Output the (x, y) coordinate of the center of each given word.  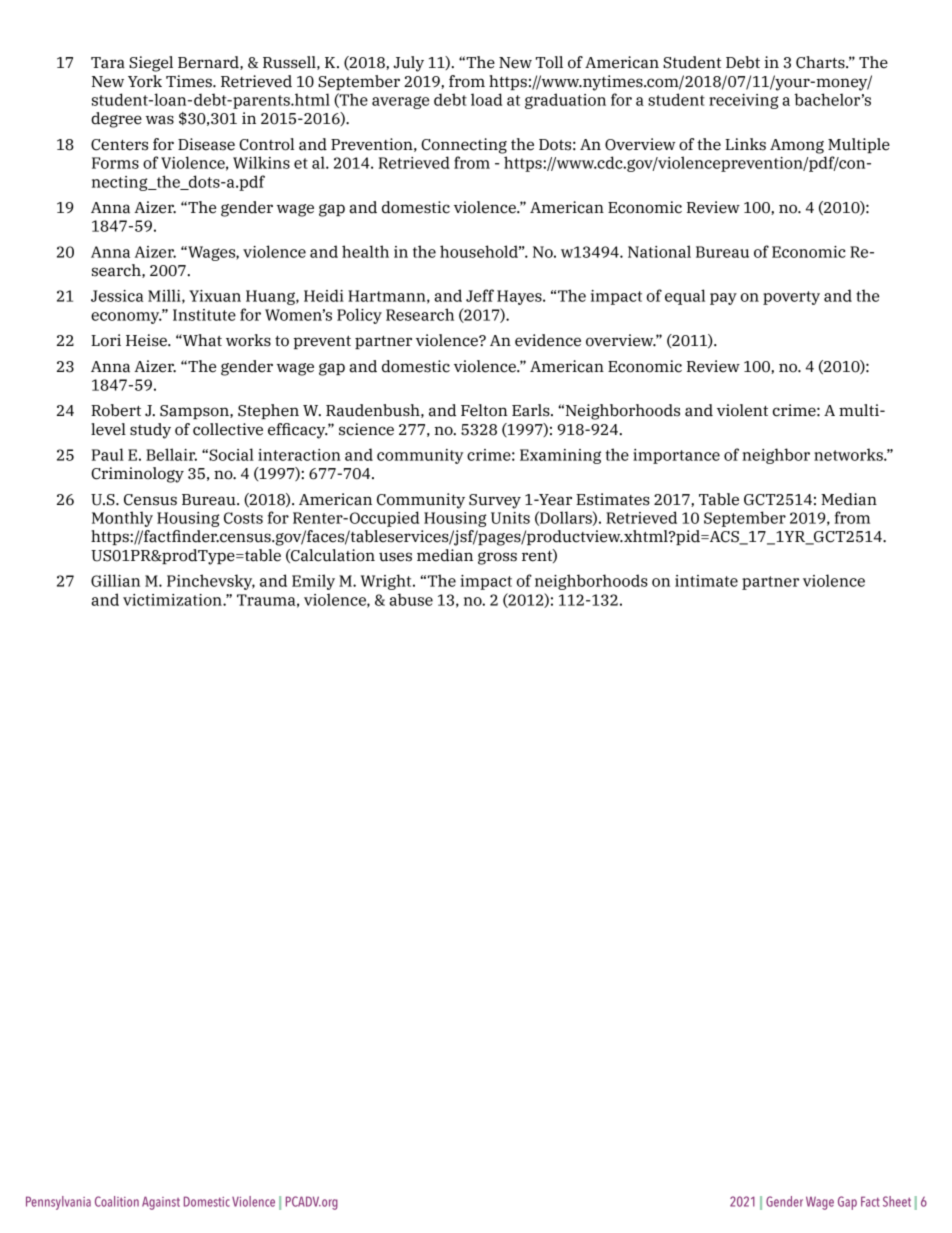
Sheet (897, 1201)
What (201, 340)
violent (742, 410)
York (145, 81)
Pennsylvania (58, 1203)
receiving (743, 101)
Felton (484, 410)
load (486, 99)
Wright (387, 582)
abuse (411, 599)
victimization (173, 600)
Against (161, 1203)
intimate (706, 581)
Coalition (117, 1201)
